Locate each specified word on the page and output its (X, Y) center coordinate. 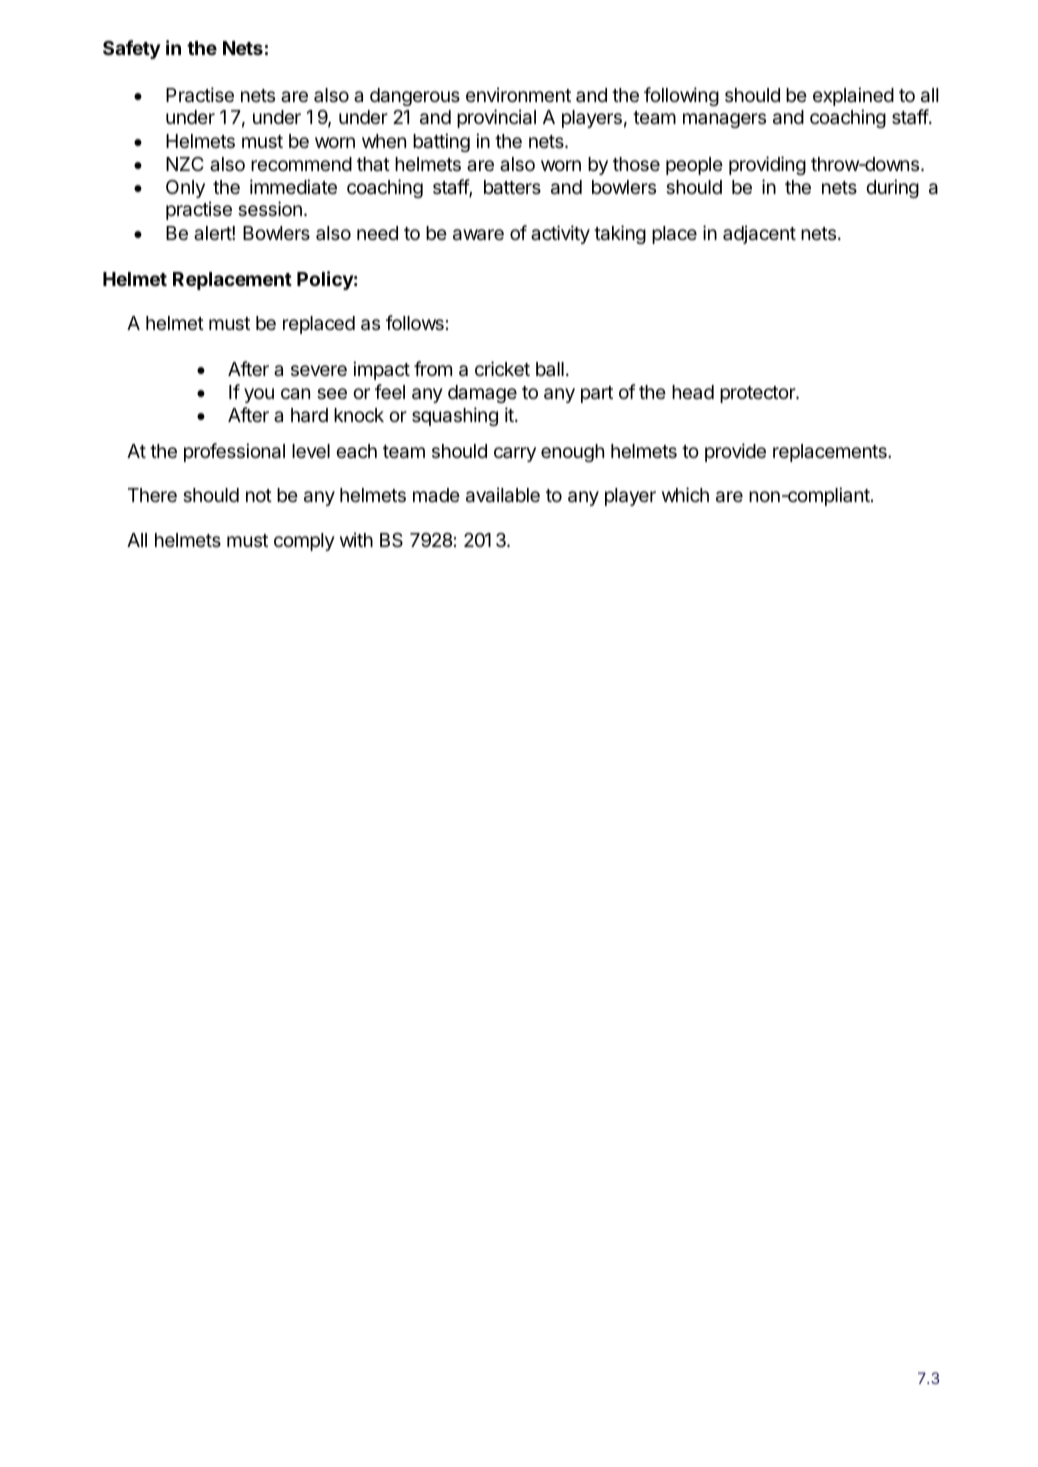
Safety (132, 49)
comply (304, 542)
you (259, 395)
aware (478, 235)
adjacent (759, 234)
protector (758, 394)
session (270, 208)
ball (550, 369)
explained (853, 96)
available (503, 495)
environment (518, 94)
